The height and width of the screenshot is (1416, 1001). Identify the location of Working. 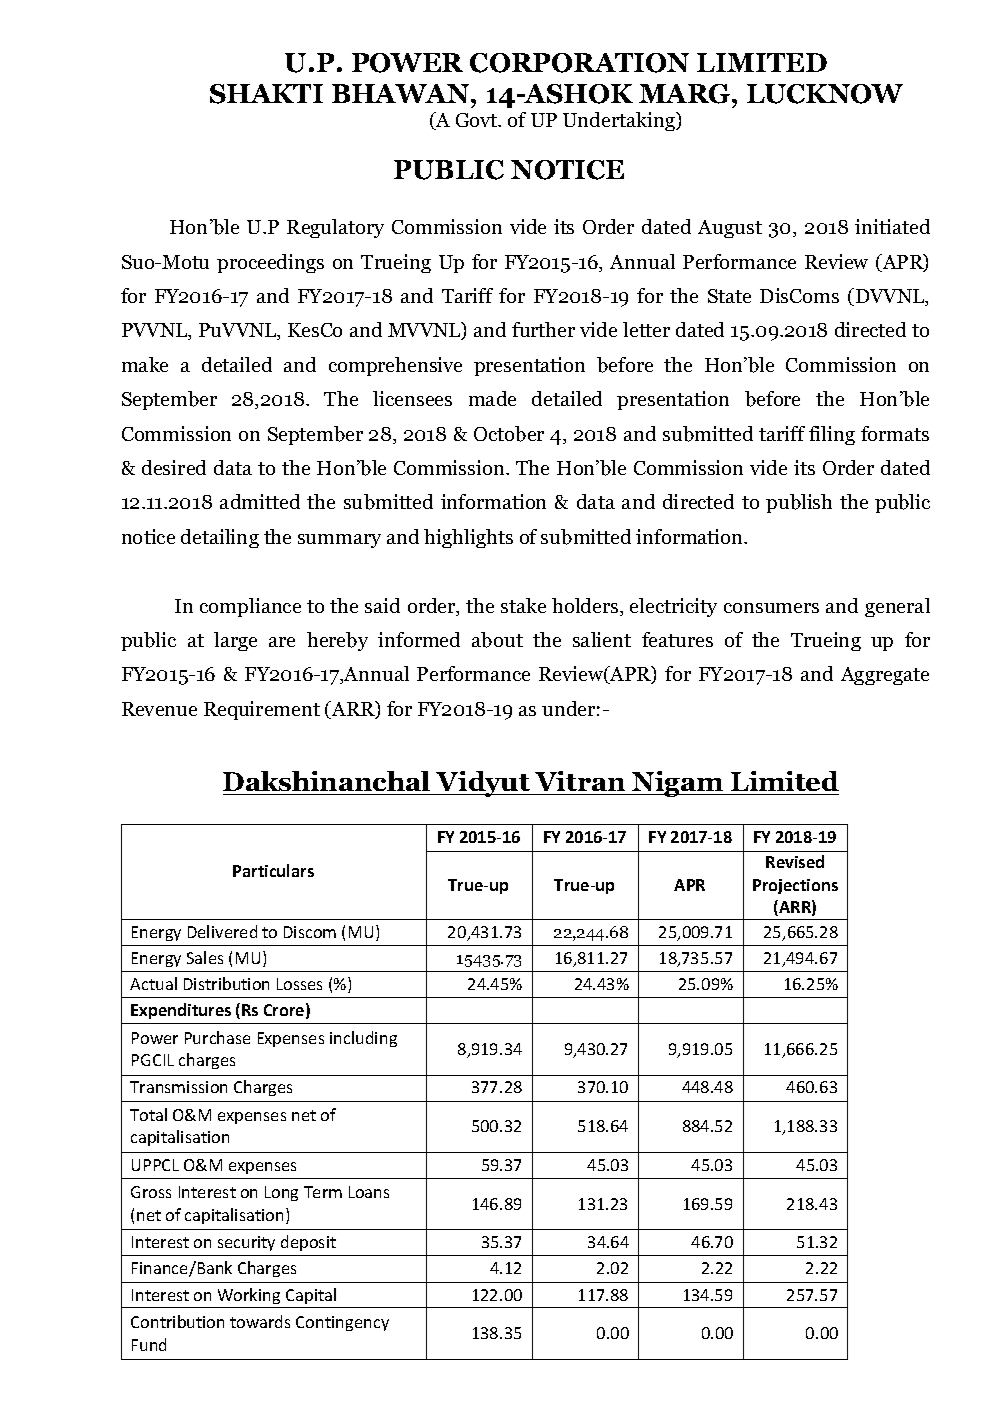
(249, 1296).
